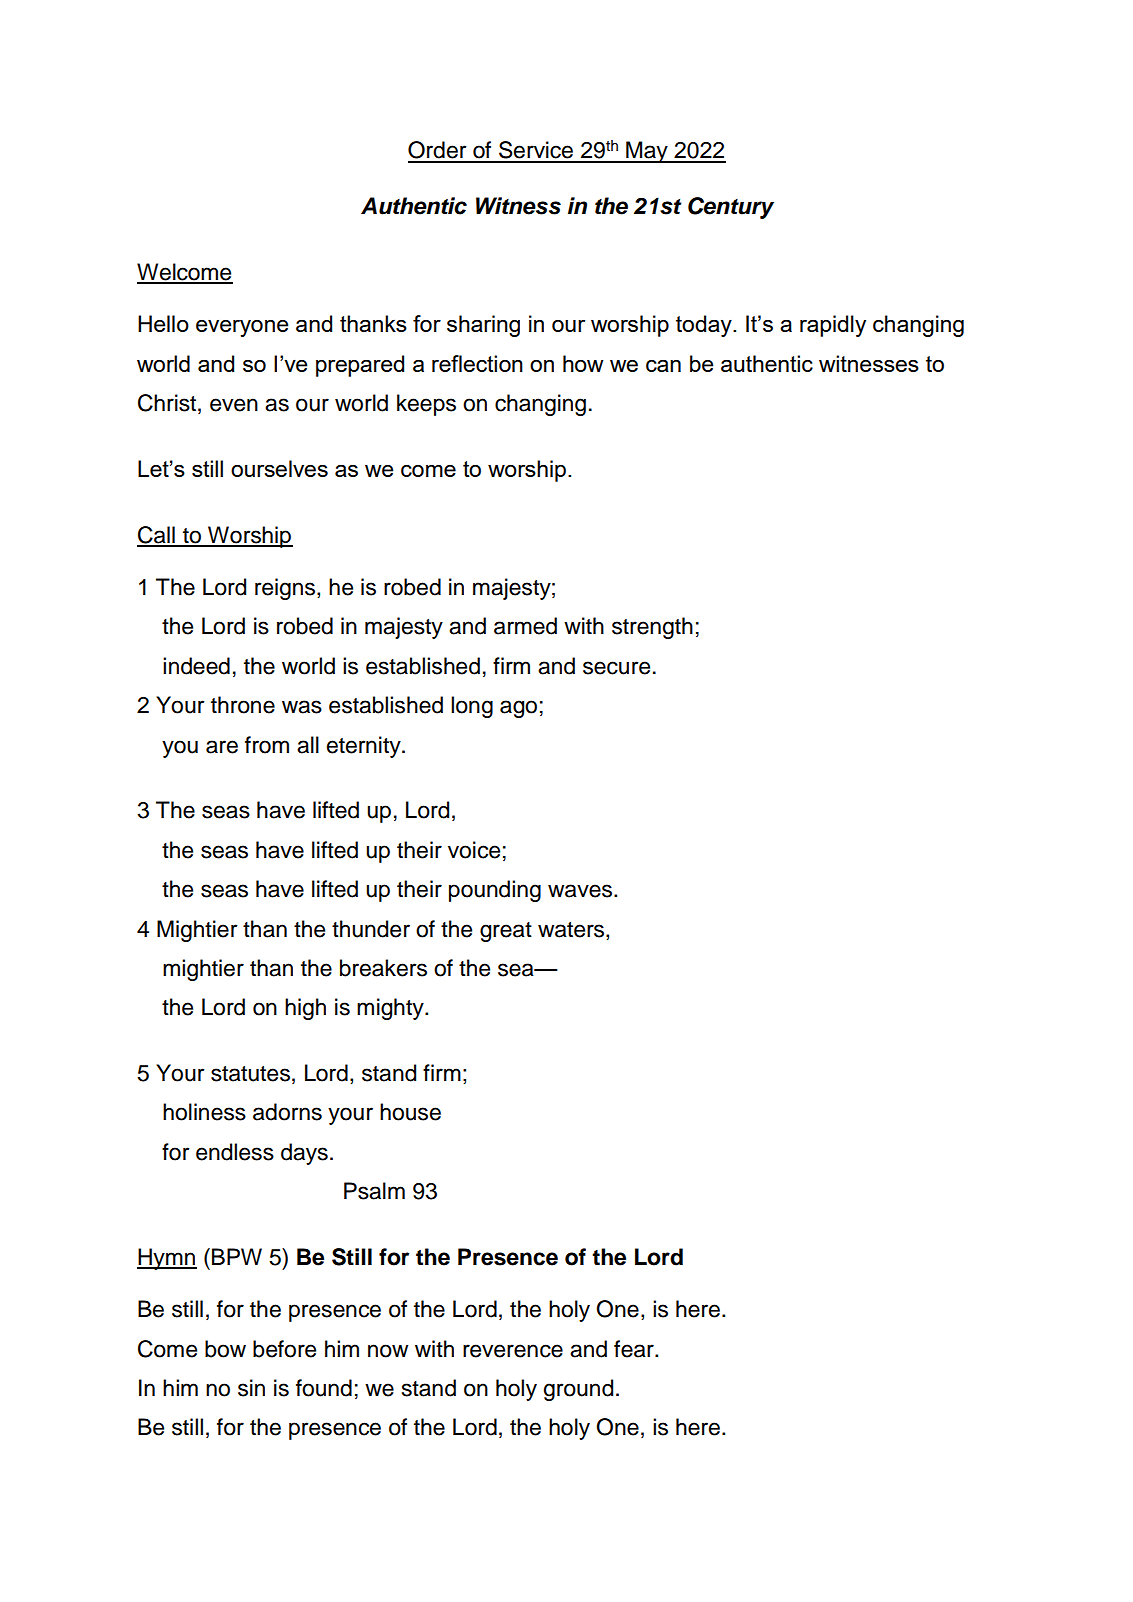 This document has height=1602, width=1133. I want to click on armed, so click(525, 626).
